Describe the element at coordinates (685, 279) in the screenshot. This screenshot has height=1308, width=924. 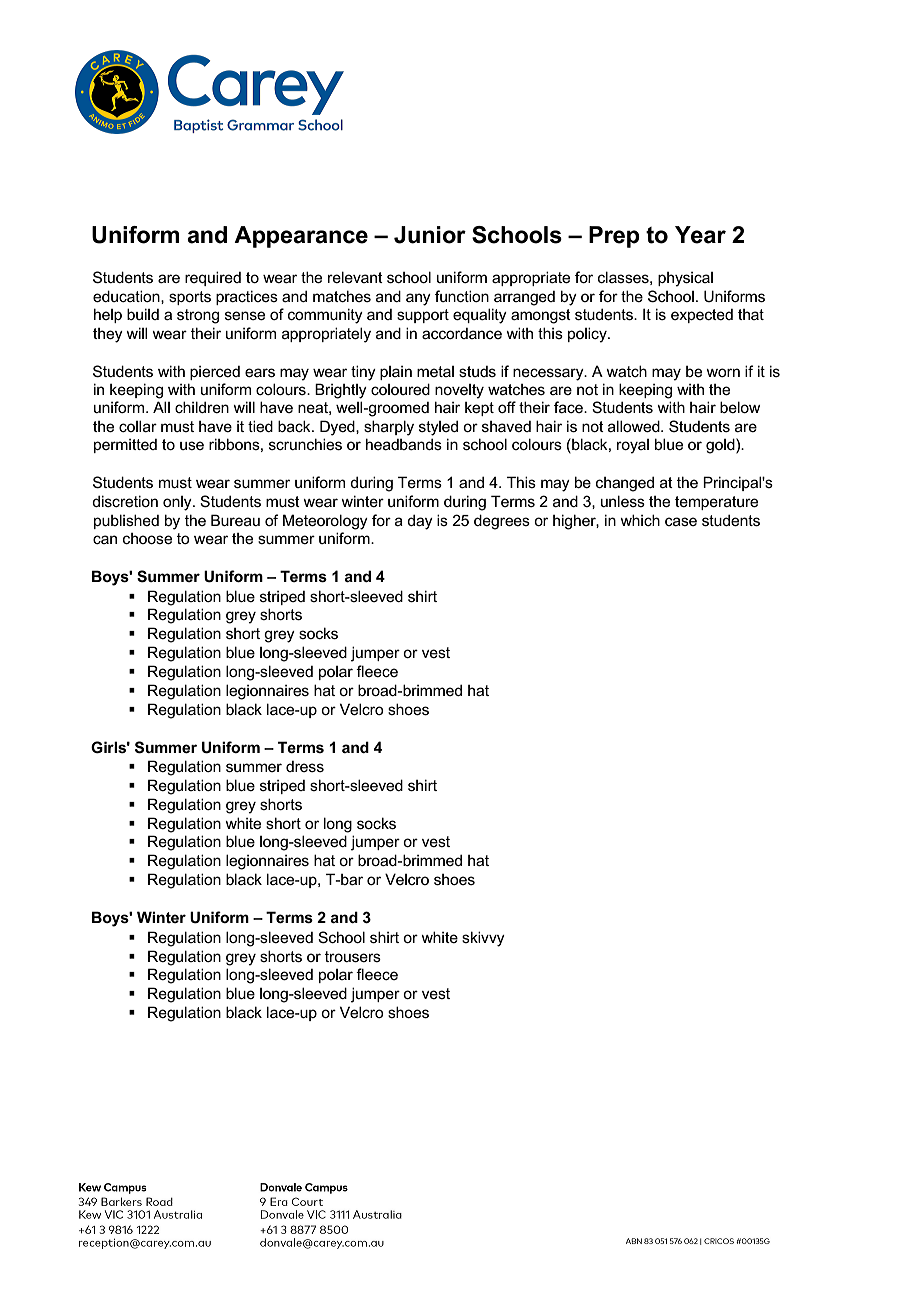
I see `physical` at that location.
